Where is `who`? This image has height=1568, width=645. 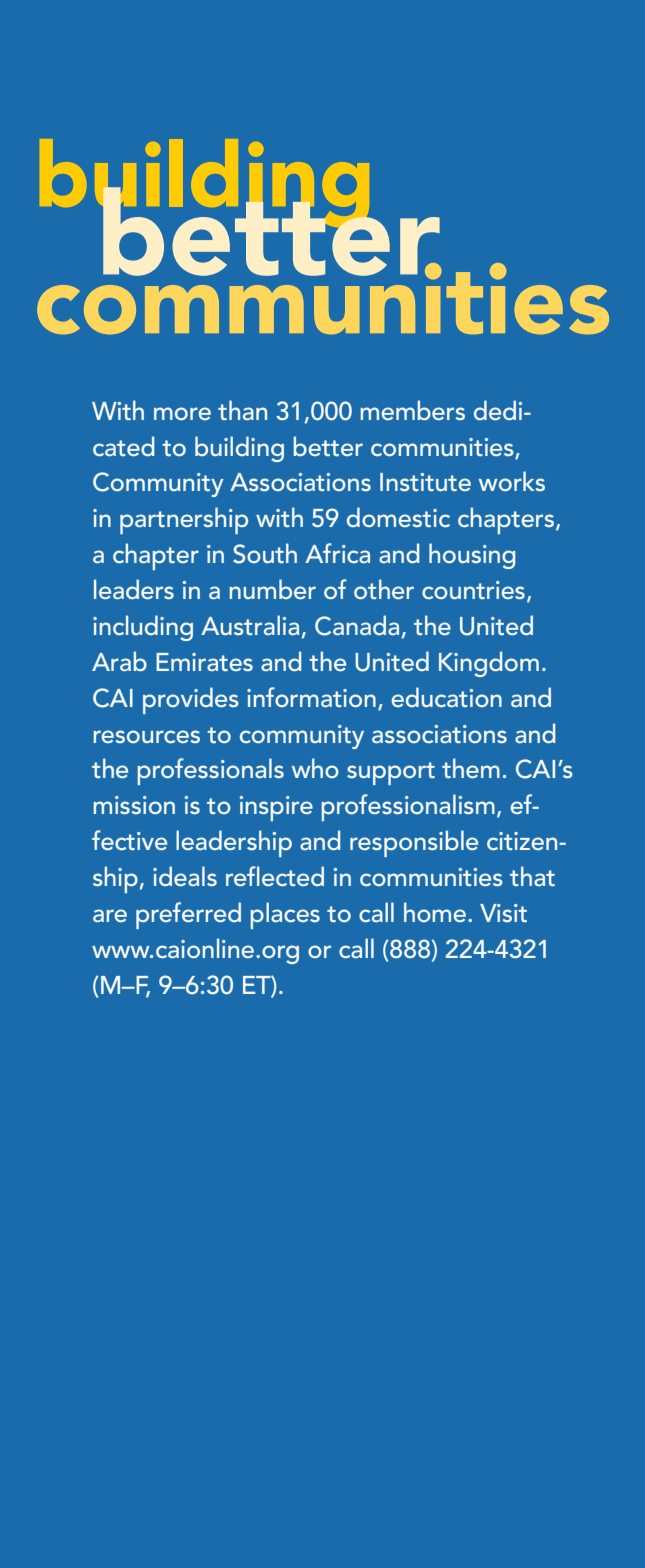
who is located at coordinates (315, 768).
